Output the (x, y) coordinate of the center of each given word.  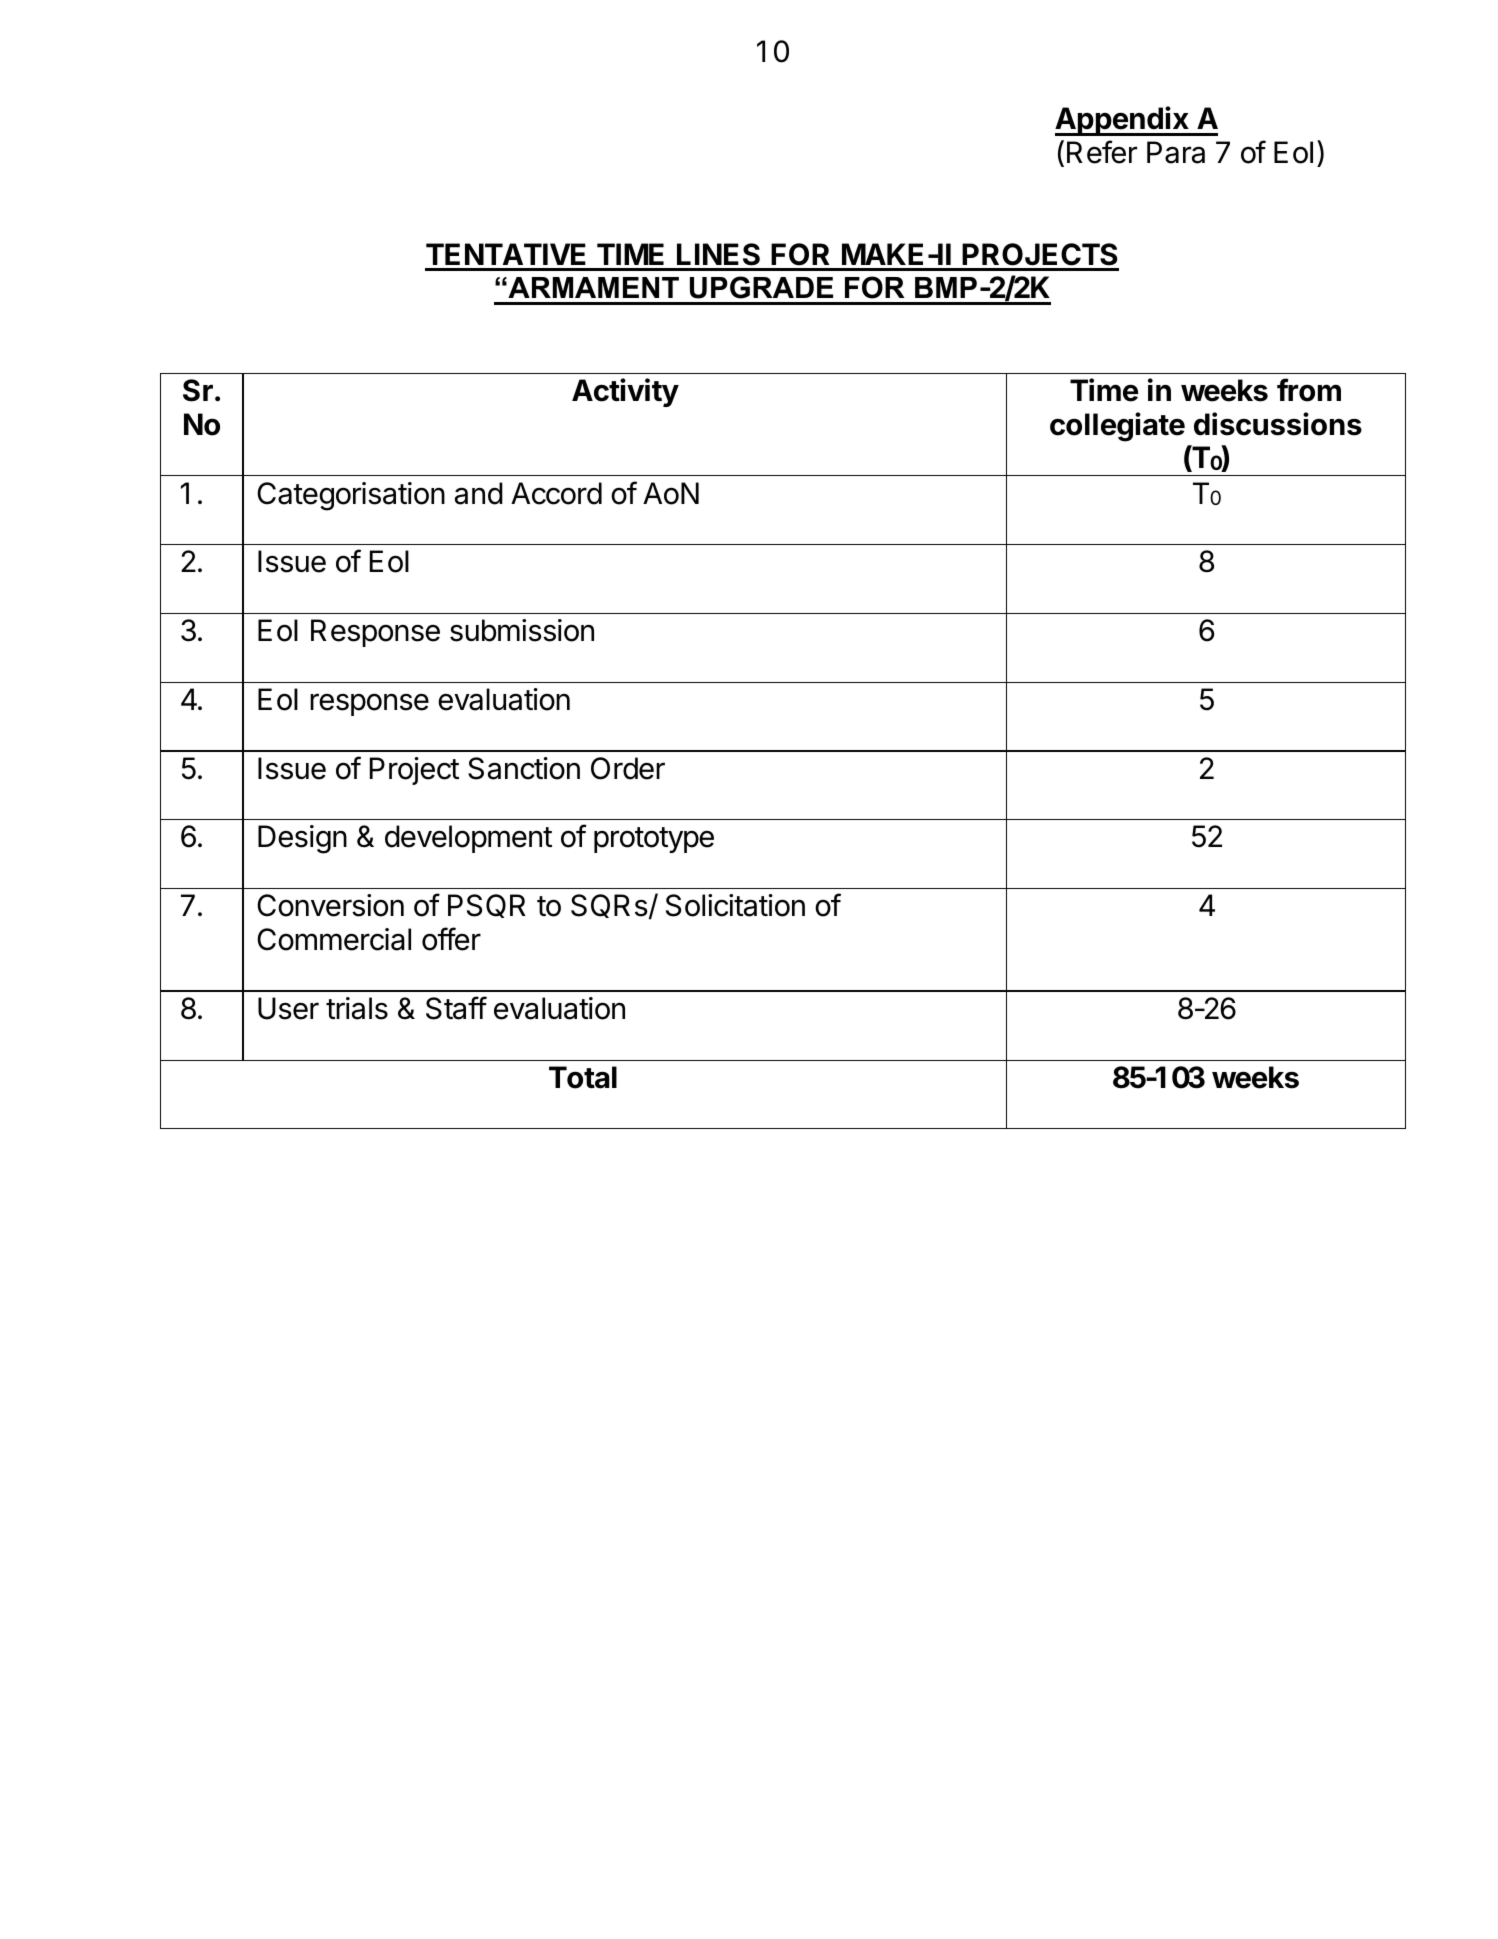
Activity (625, 392)
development (468, 839)
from (1309, 390)
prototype (654, 840)
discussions (1278, 424)
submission (522, 630)
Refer (1102, 152)
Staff (456, 1008)
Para (1176, 152)
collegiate (1117, 427)
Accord (556, 493)
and (479, 493)
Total (583, 1077)
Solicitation (735, 905)
